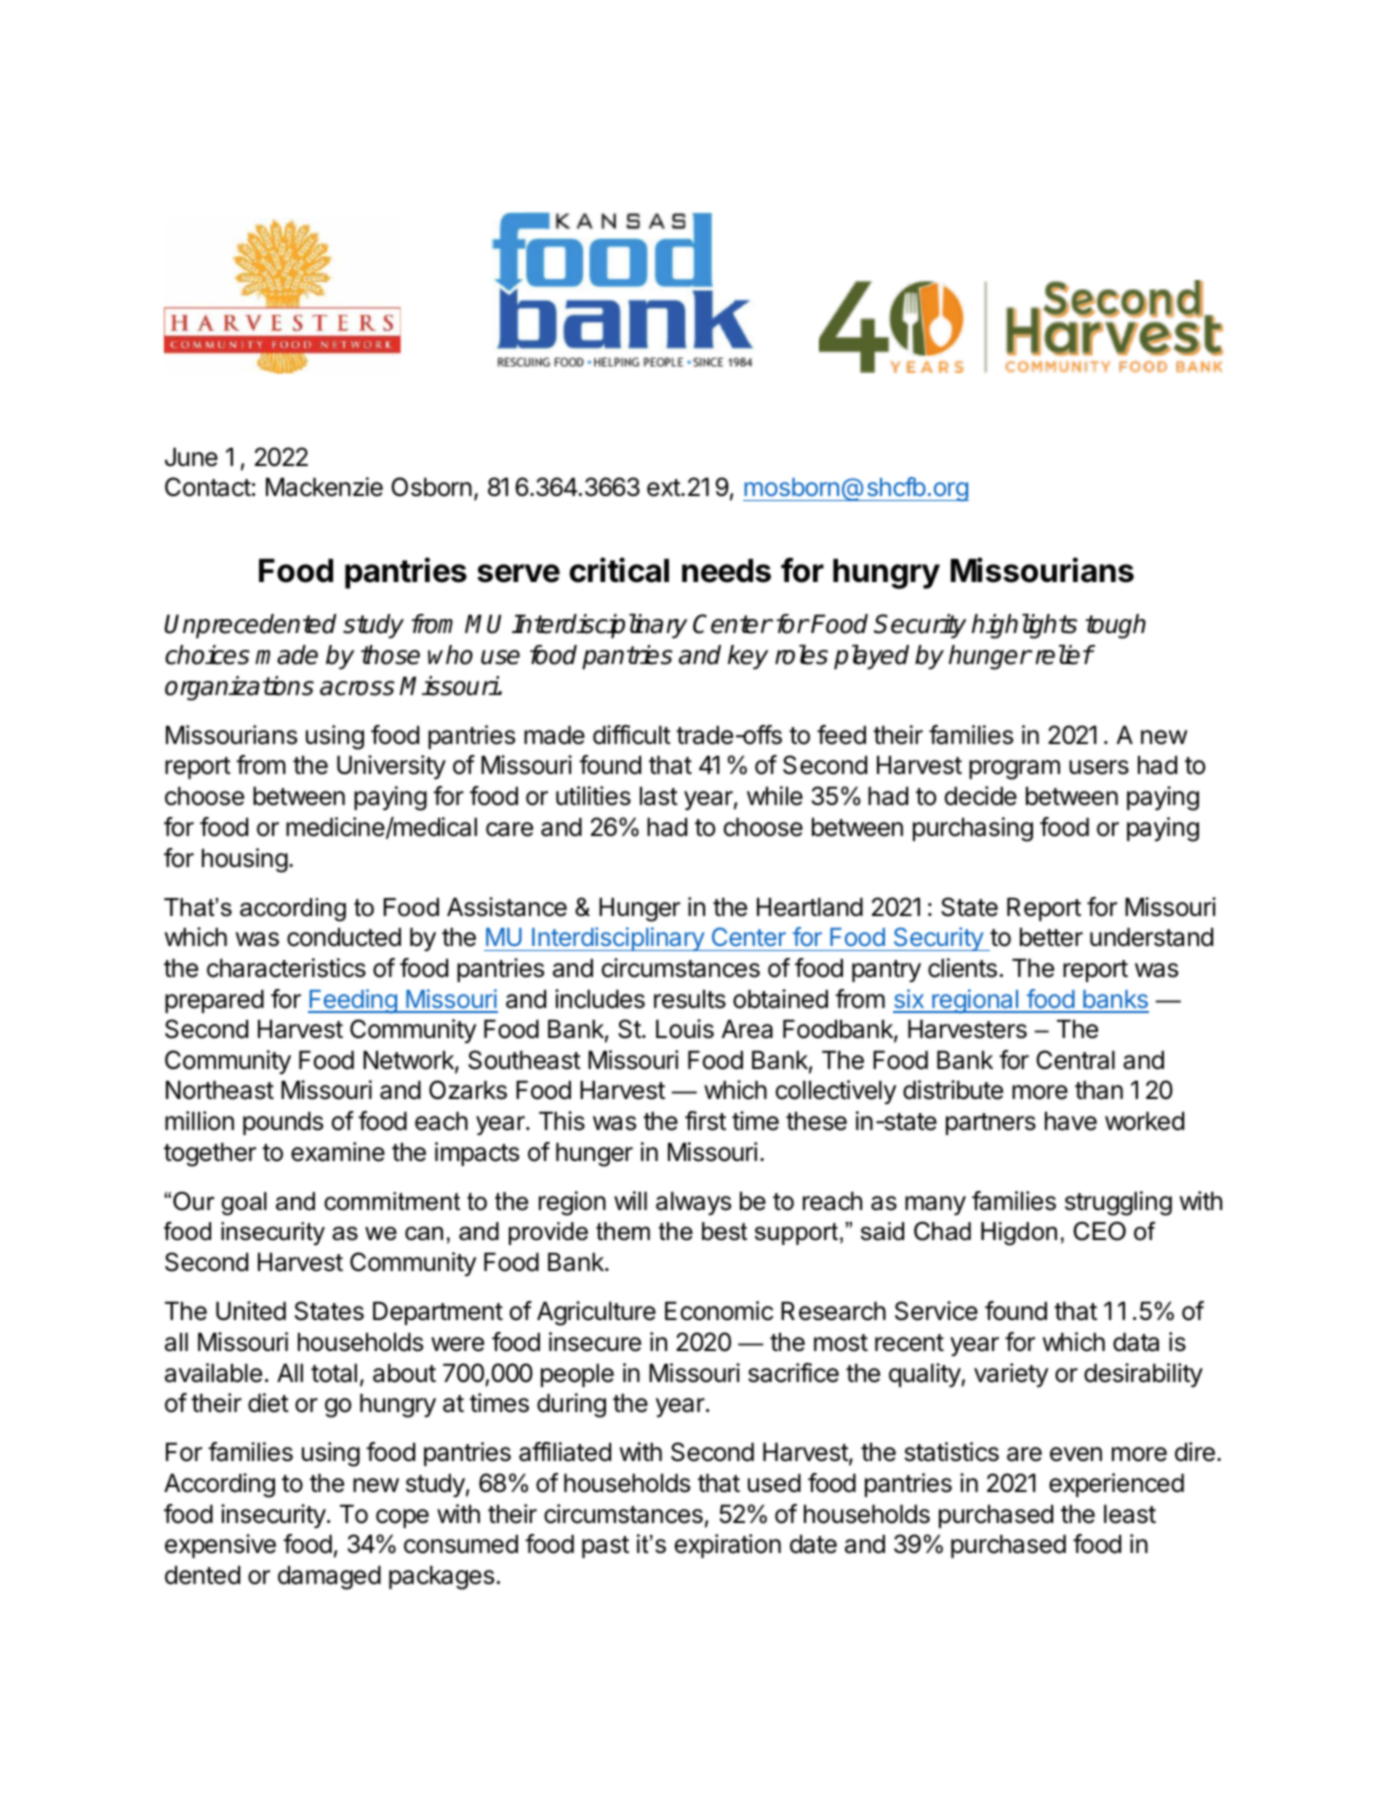 The height and width of the image is (1802, 1392). I want to click on damaged, so click(329, 1577).
